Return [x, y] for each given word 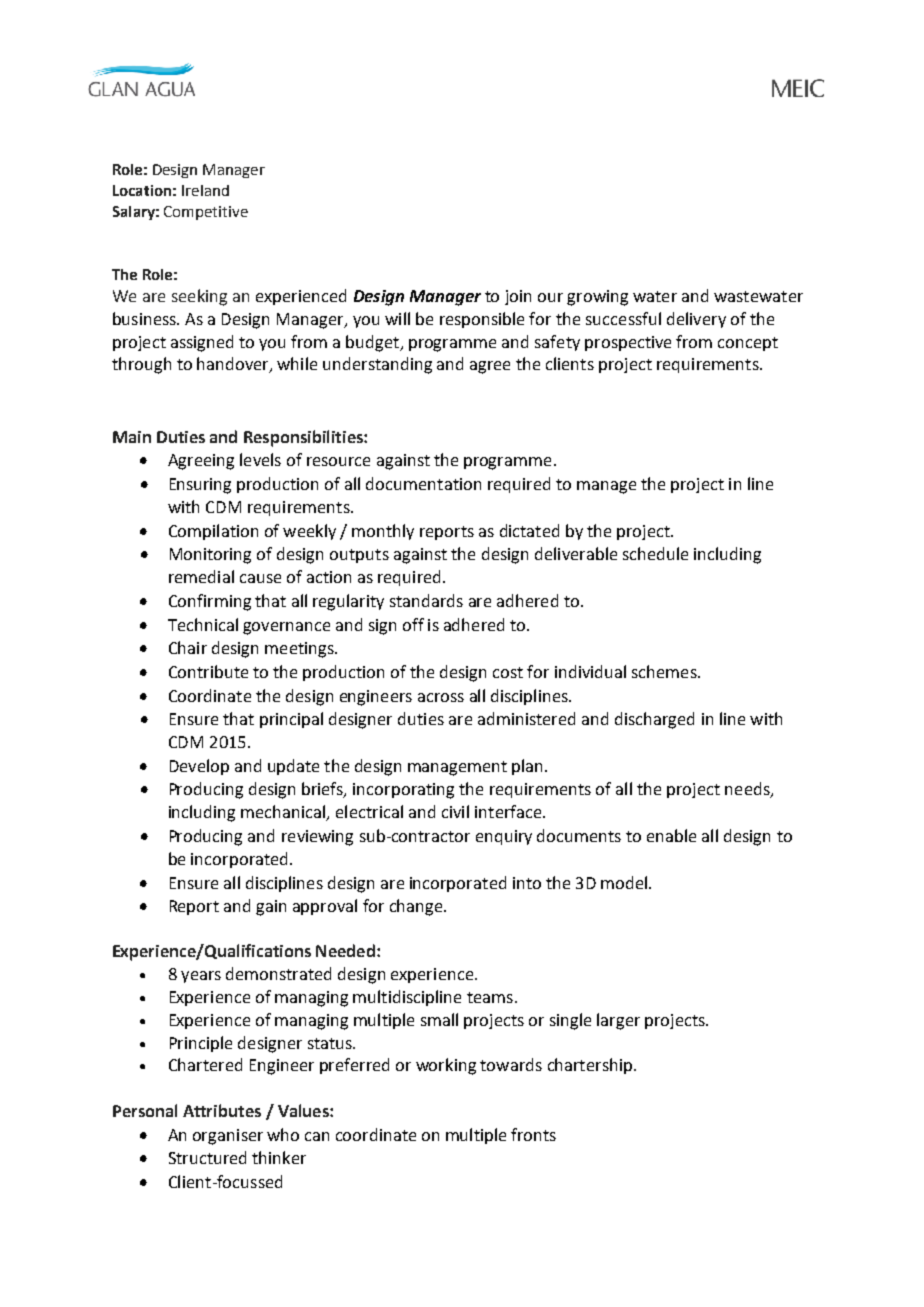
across [441, 697]
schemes [665, 671]
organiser [228, 1137]
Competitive [206, 213]
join [518, 297]
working [446, 1066]
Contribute [208, 671]
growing [597, 298]
